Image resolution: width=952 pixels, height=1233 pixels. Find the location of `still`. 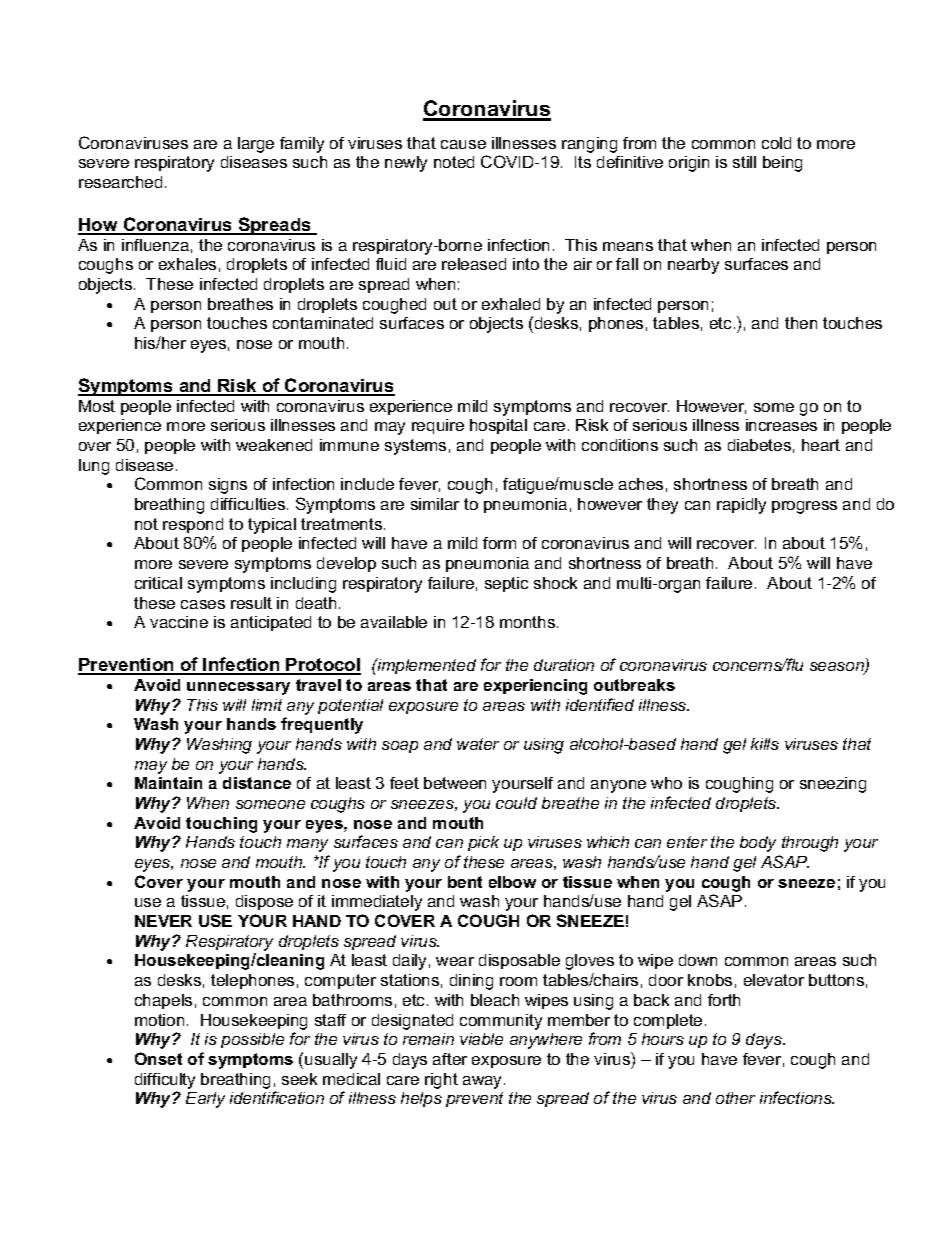

still is located at coordinates (744, 162).
